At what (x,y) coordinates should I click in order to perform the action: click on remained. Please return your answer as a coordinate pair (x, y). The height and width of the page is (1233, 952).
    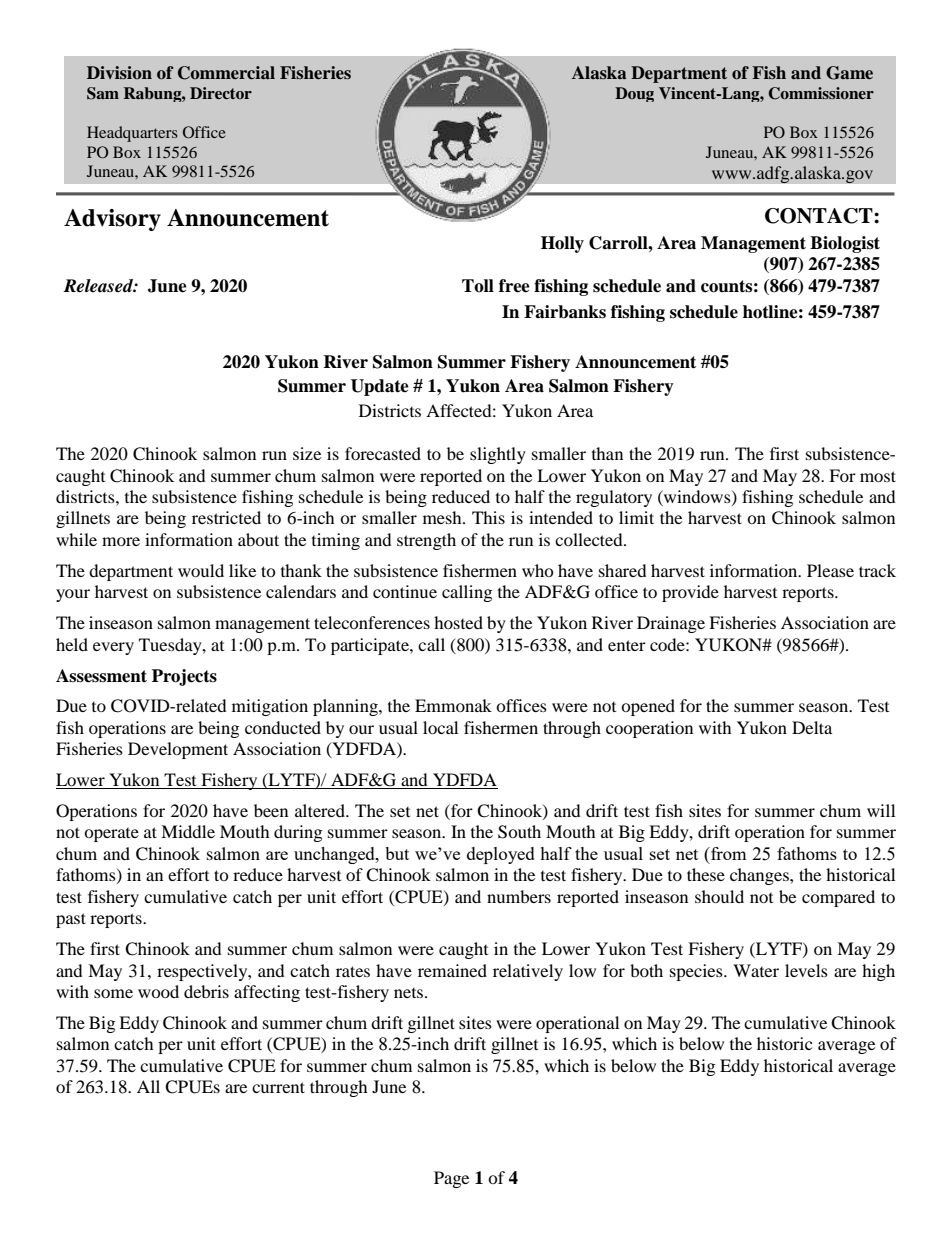
    Looking at the image, I should click on (452, 970).
